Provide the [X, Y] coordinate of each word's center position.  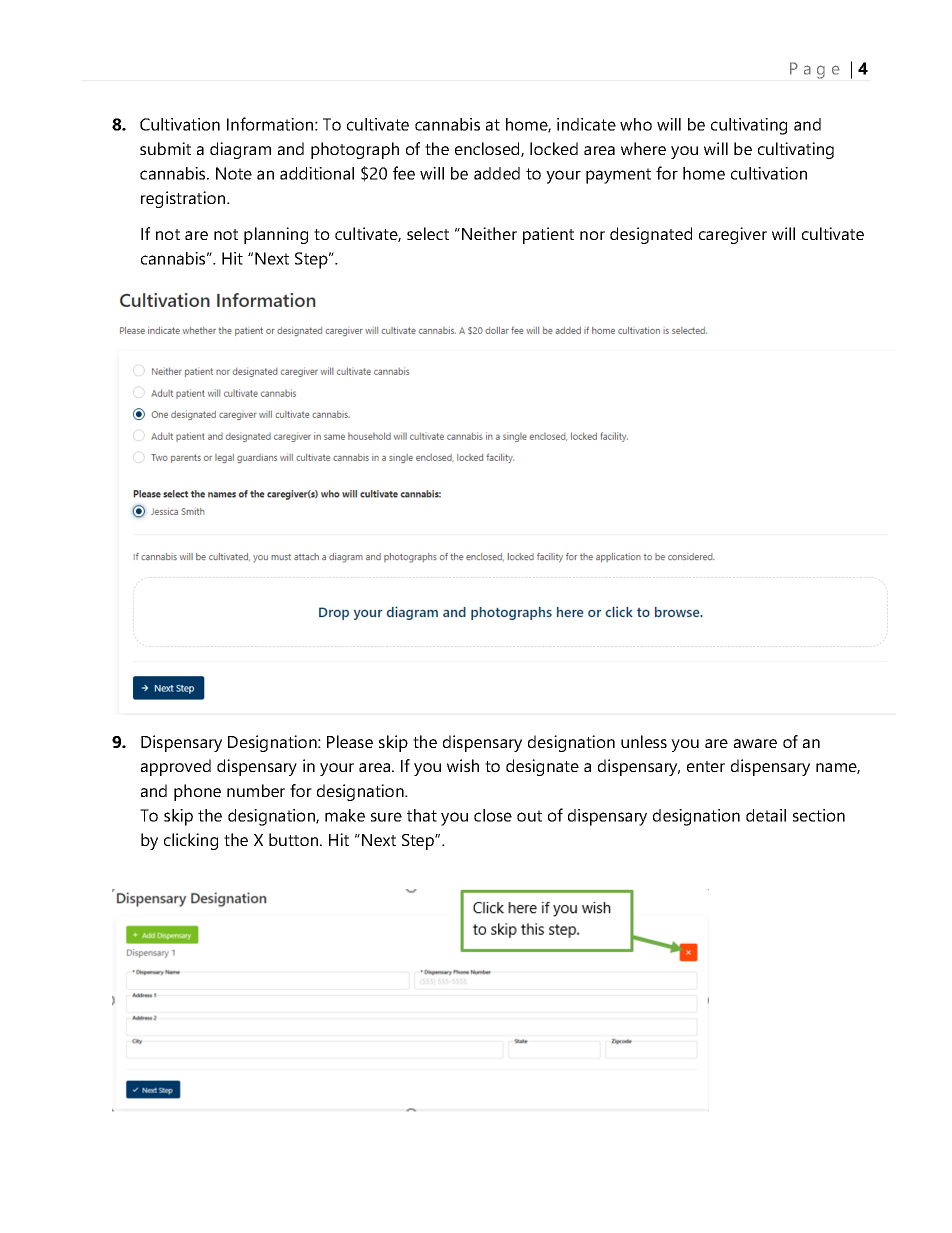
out [529, 816]
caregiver [733, 235]
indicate [586, 124]
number [256, 790]
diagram [240, 150]
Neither [489, 233]
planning [276, 235]
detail [766, 815]
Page [815, 70]
